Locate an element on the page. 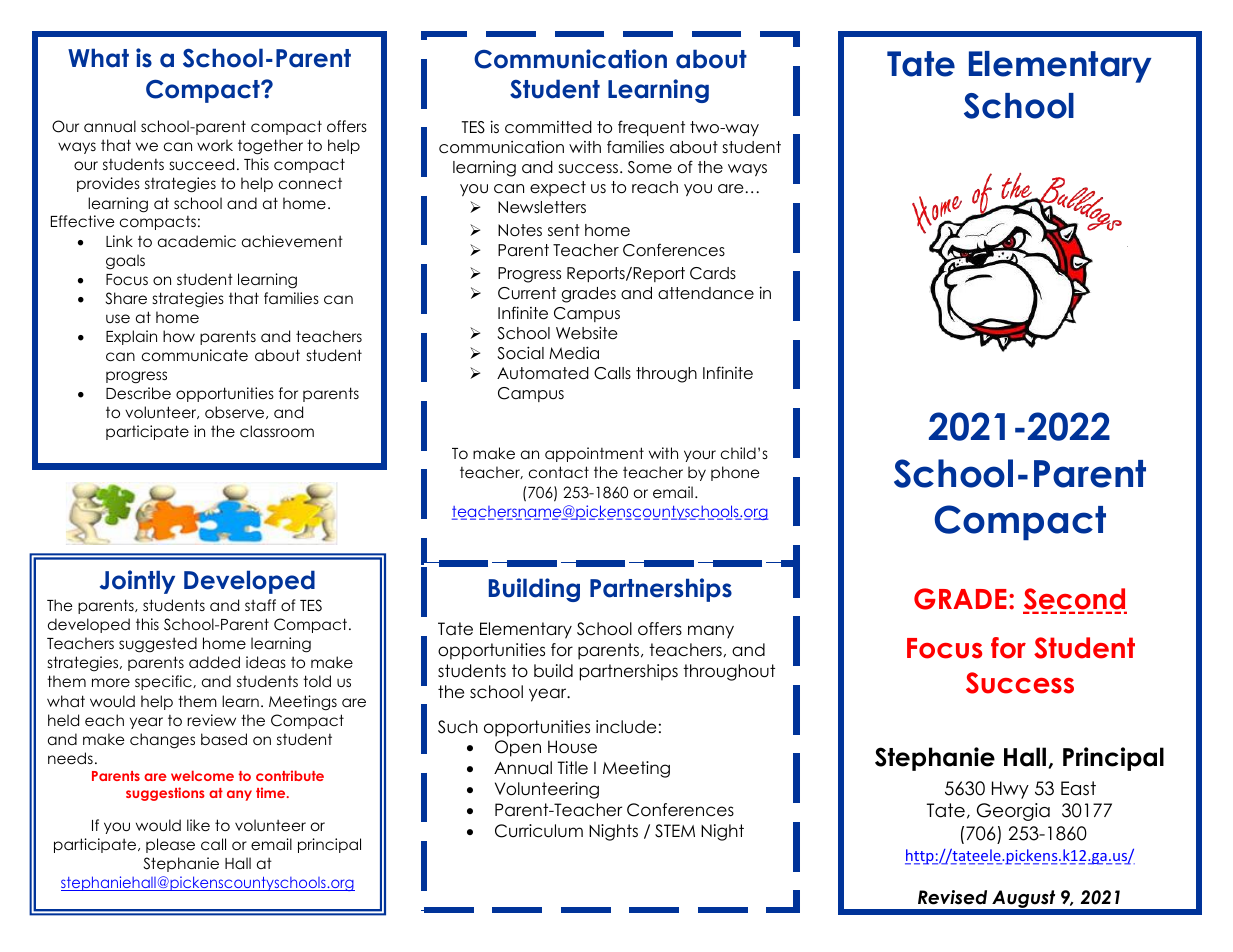  include is located at coordinates (626, 727).
